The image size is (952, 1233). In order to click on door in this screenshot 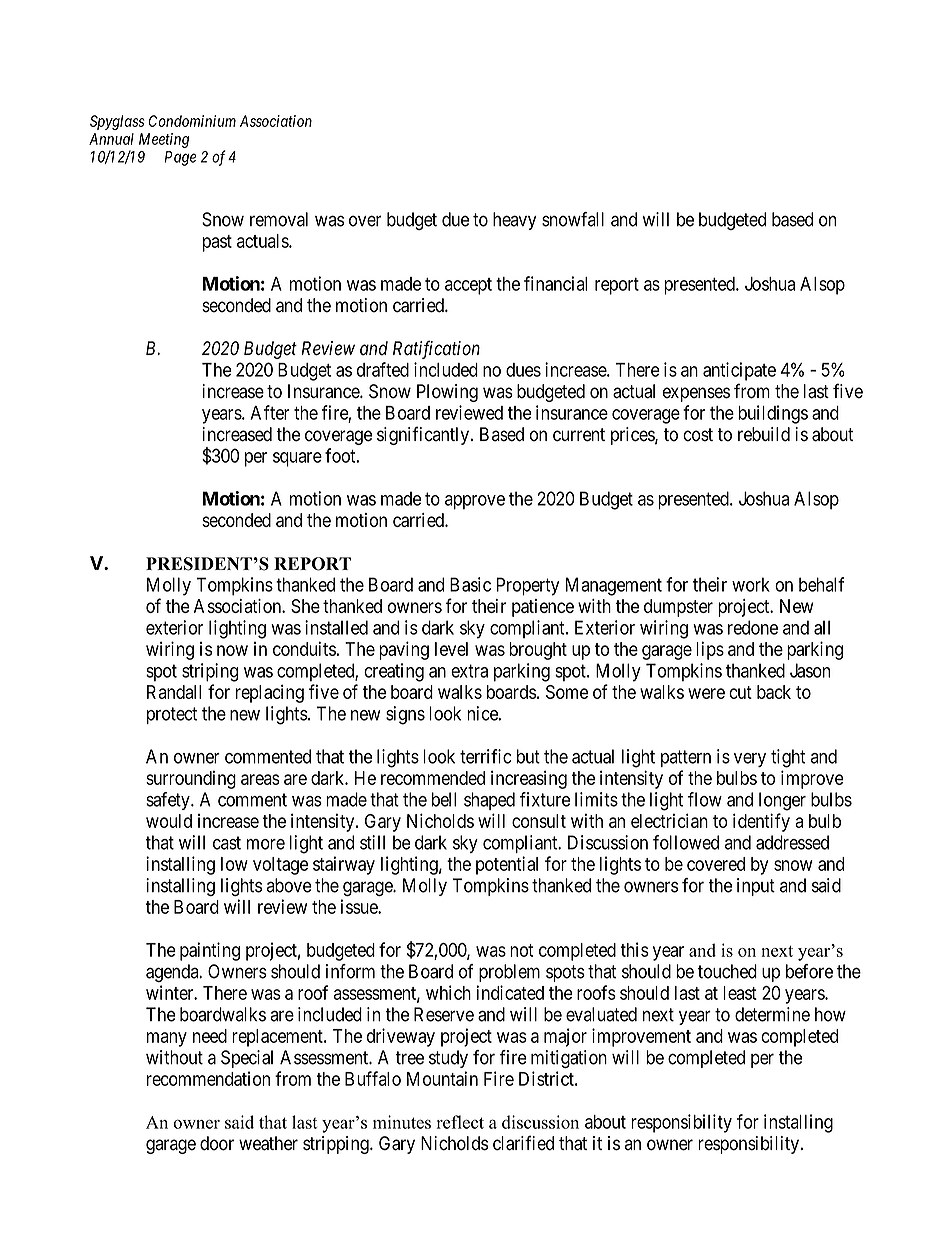, I will do `click(217, 1143)`.
